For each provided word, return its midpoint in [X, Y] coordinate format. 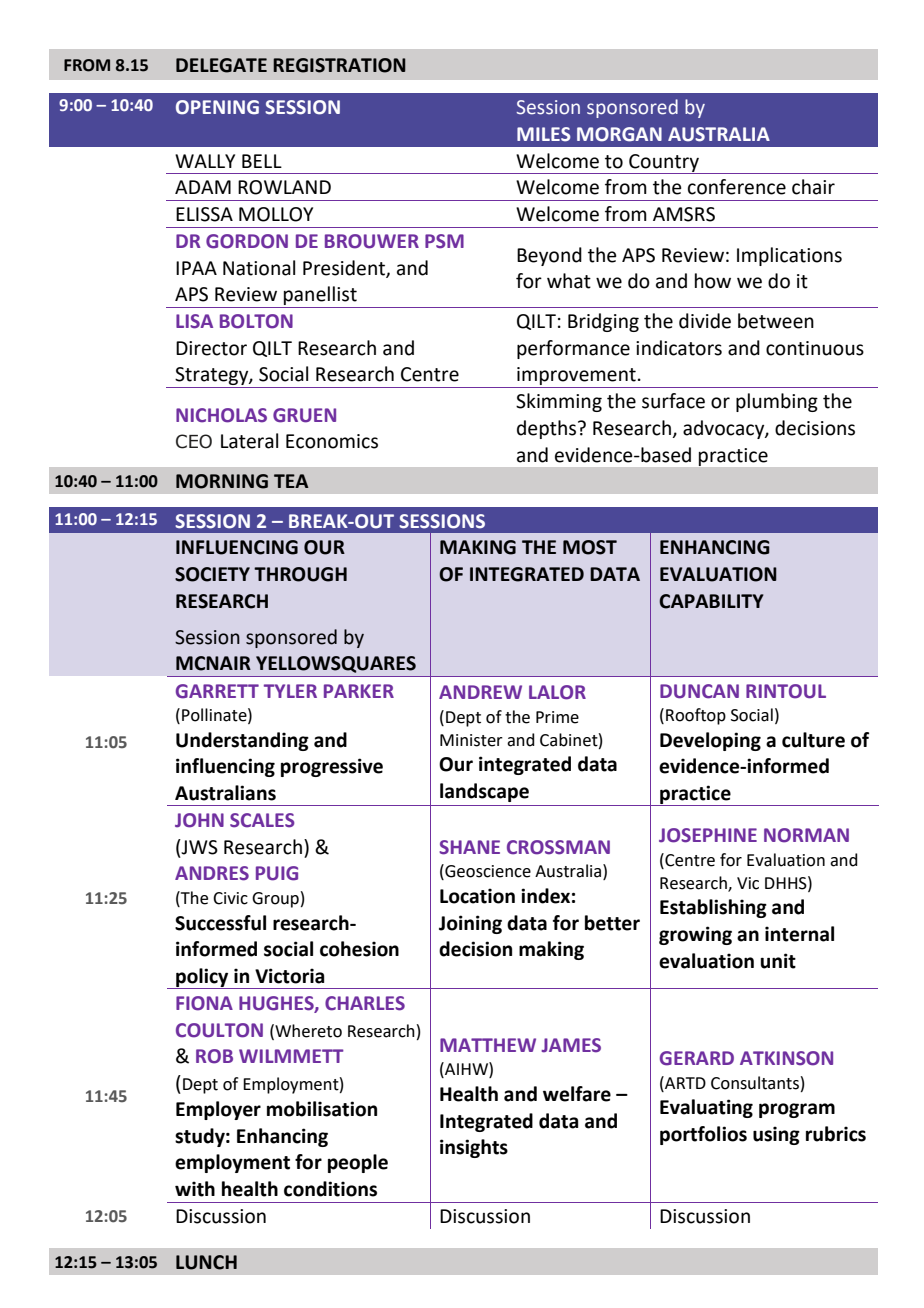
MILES [544, 134]
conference [737, 187]
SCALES [262, 820]
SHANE [469, 847]
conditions [330, 1189]
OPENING [217, 107]
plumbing [777, 402]
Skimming [559, 402]
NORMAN [806, 835]
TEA [291, 481]
